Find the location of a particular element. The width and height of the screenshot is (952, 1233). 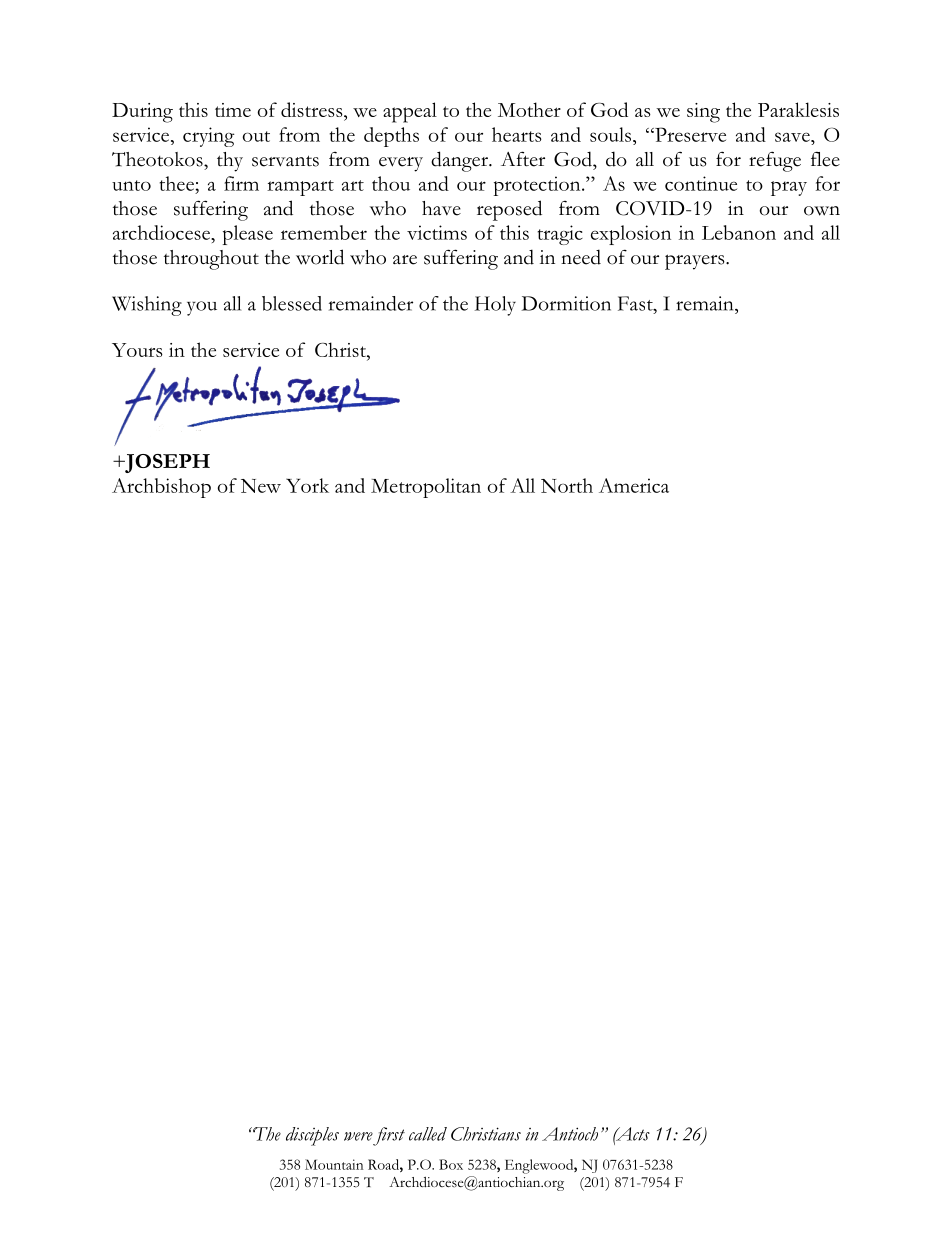

crying is located at coordinates (209, 137).
